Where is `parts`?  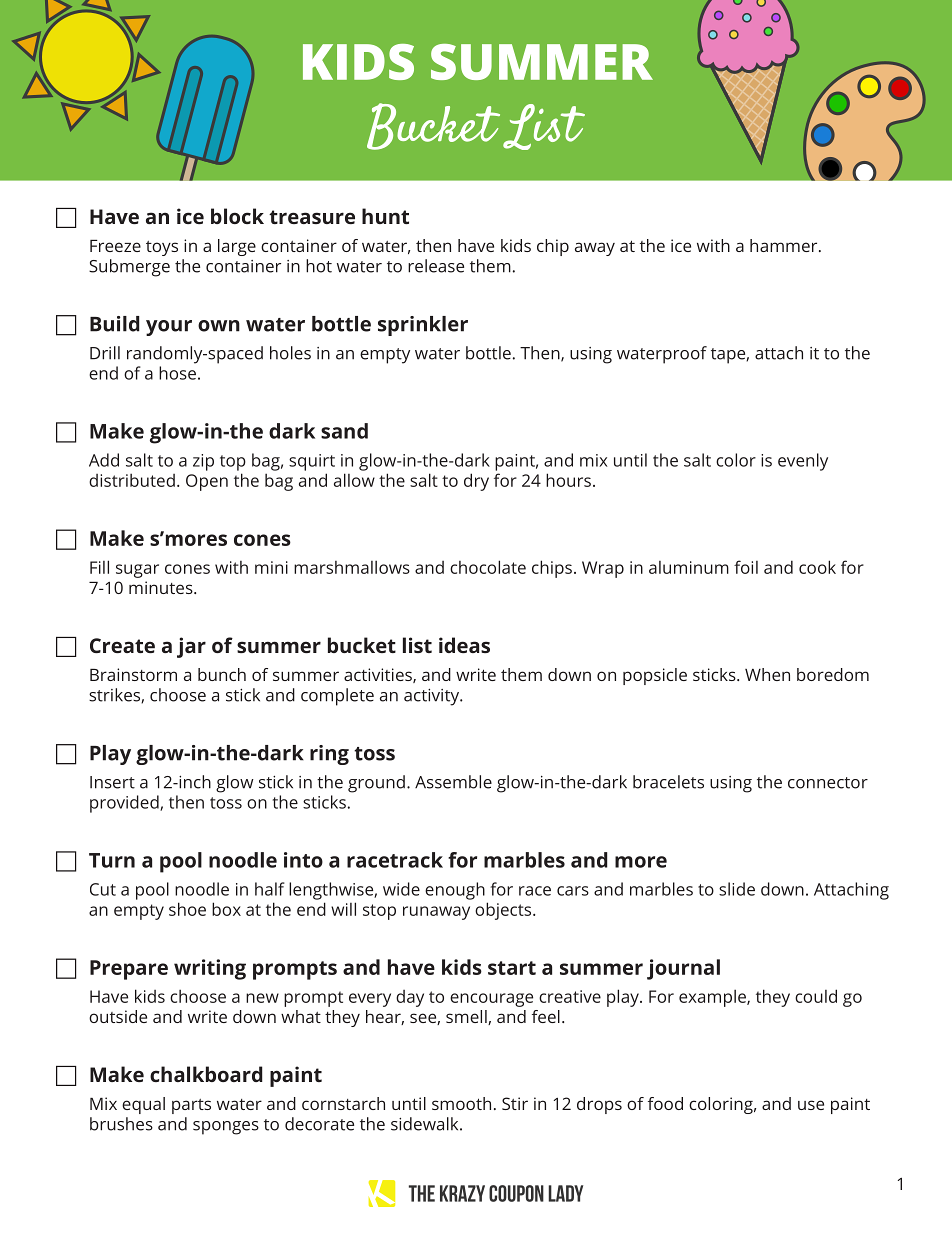
parts is located at coordinates (191, 1106).
